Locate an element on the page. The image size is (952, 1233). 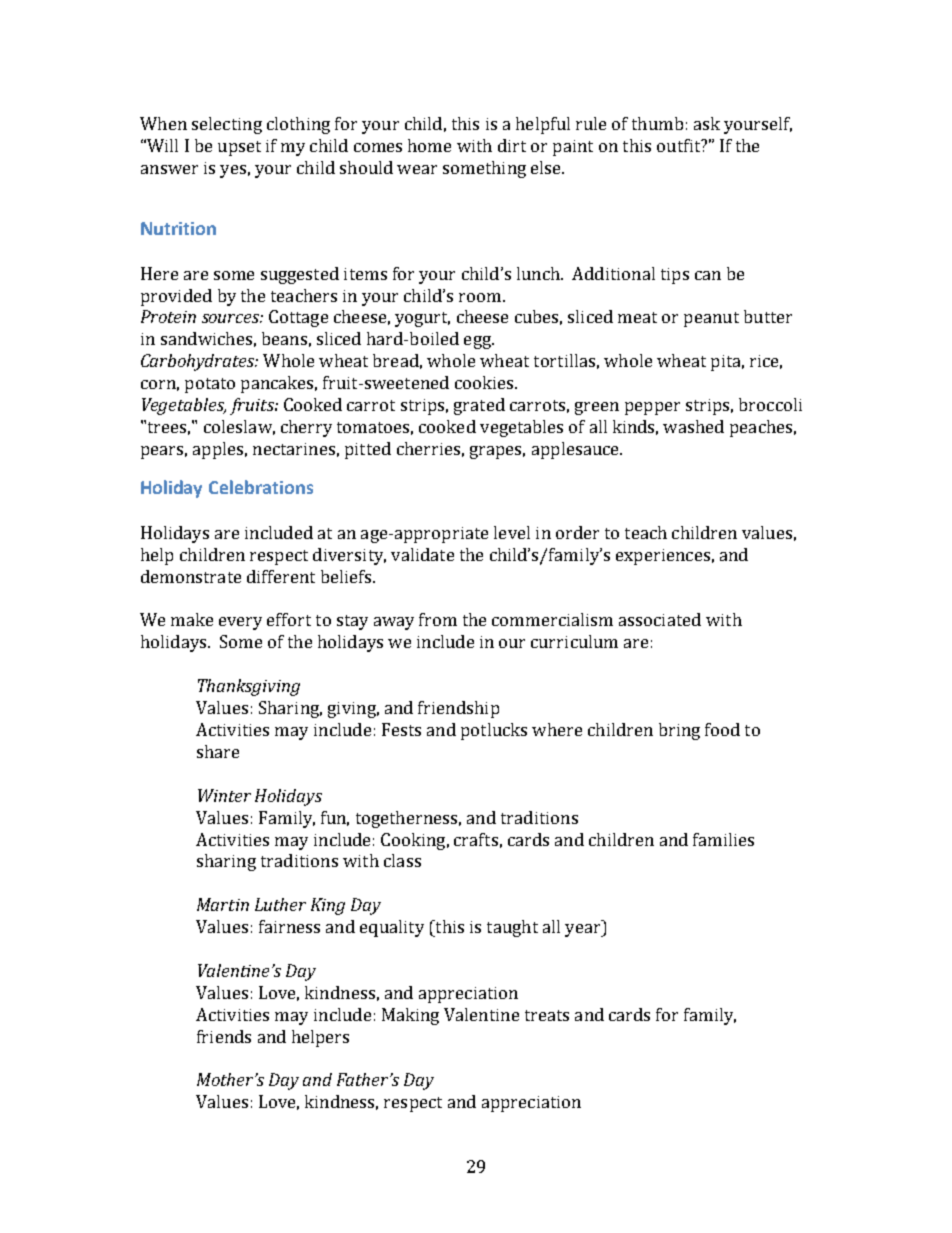
demonstrate is located at coordinates (191, 576).
